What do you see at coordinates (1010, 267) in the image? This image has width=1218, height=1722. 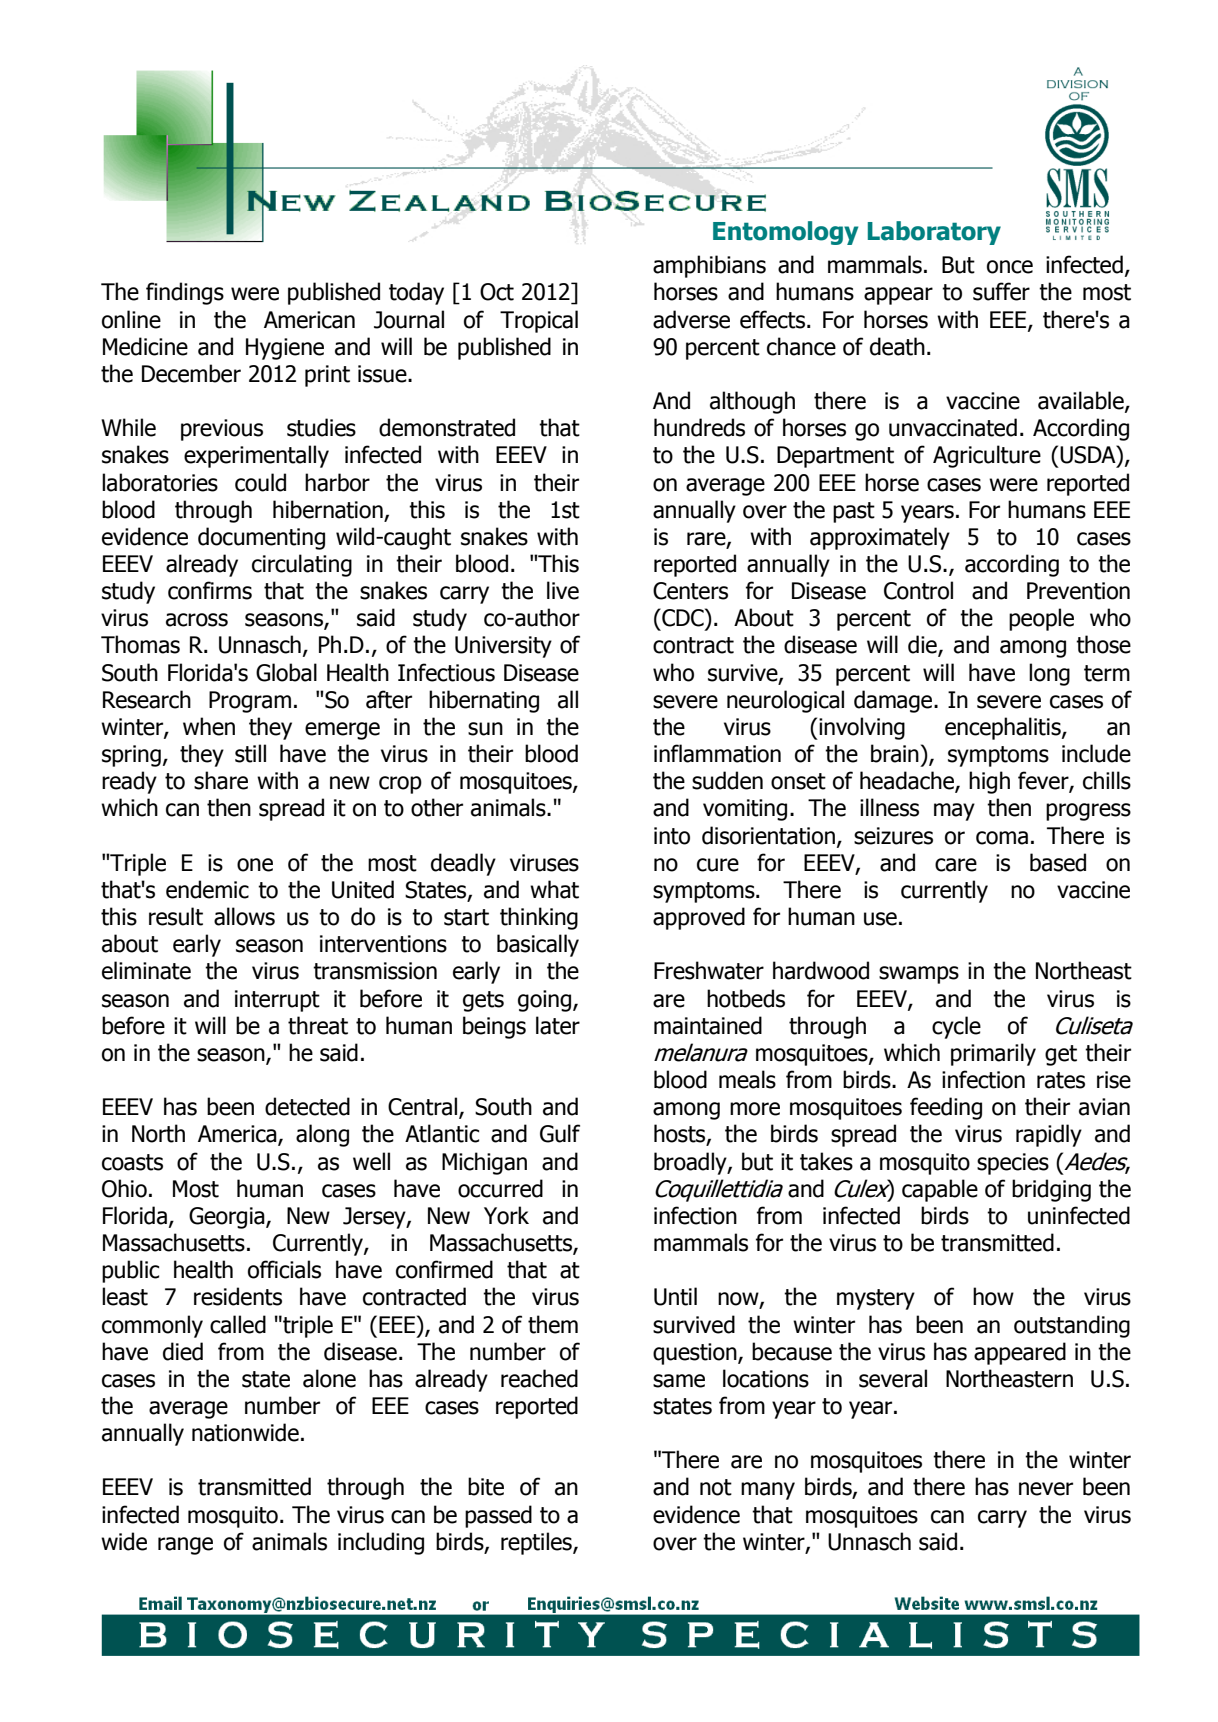 I see `once` at bounding box center [1010, 267].
